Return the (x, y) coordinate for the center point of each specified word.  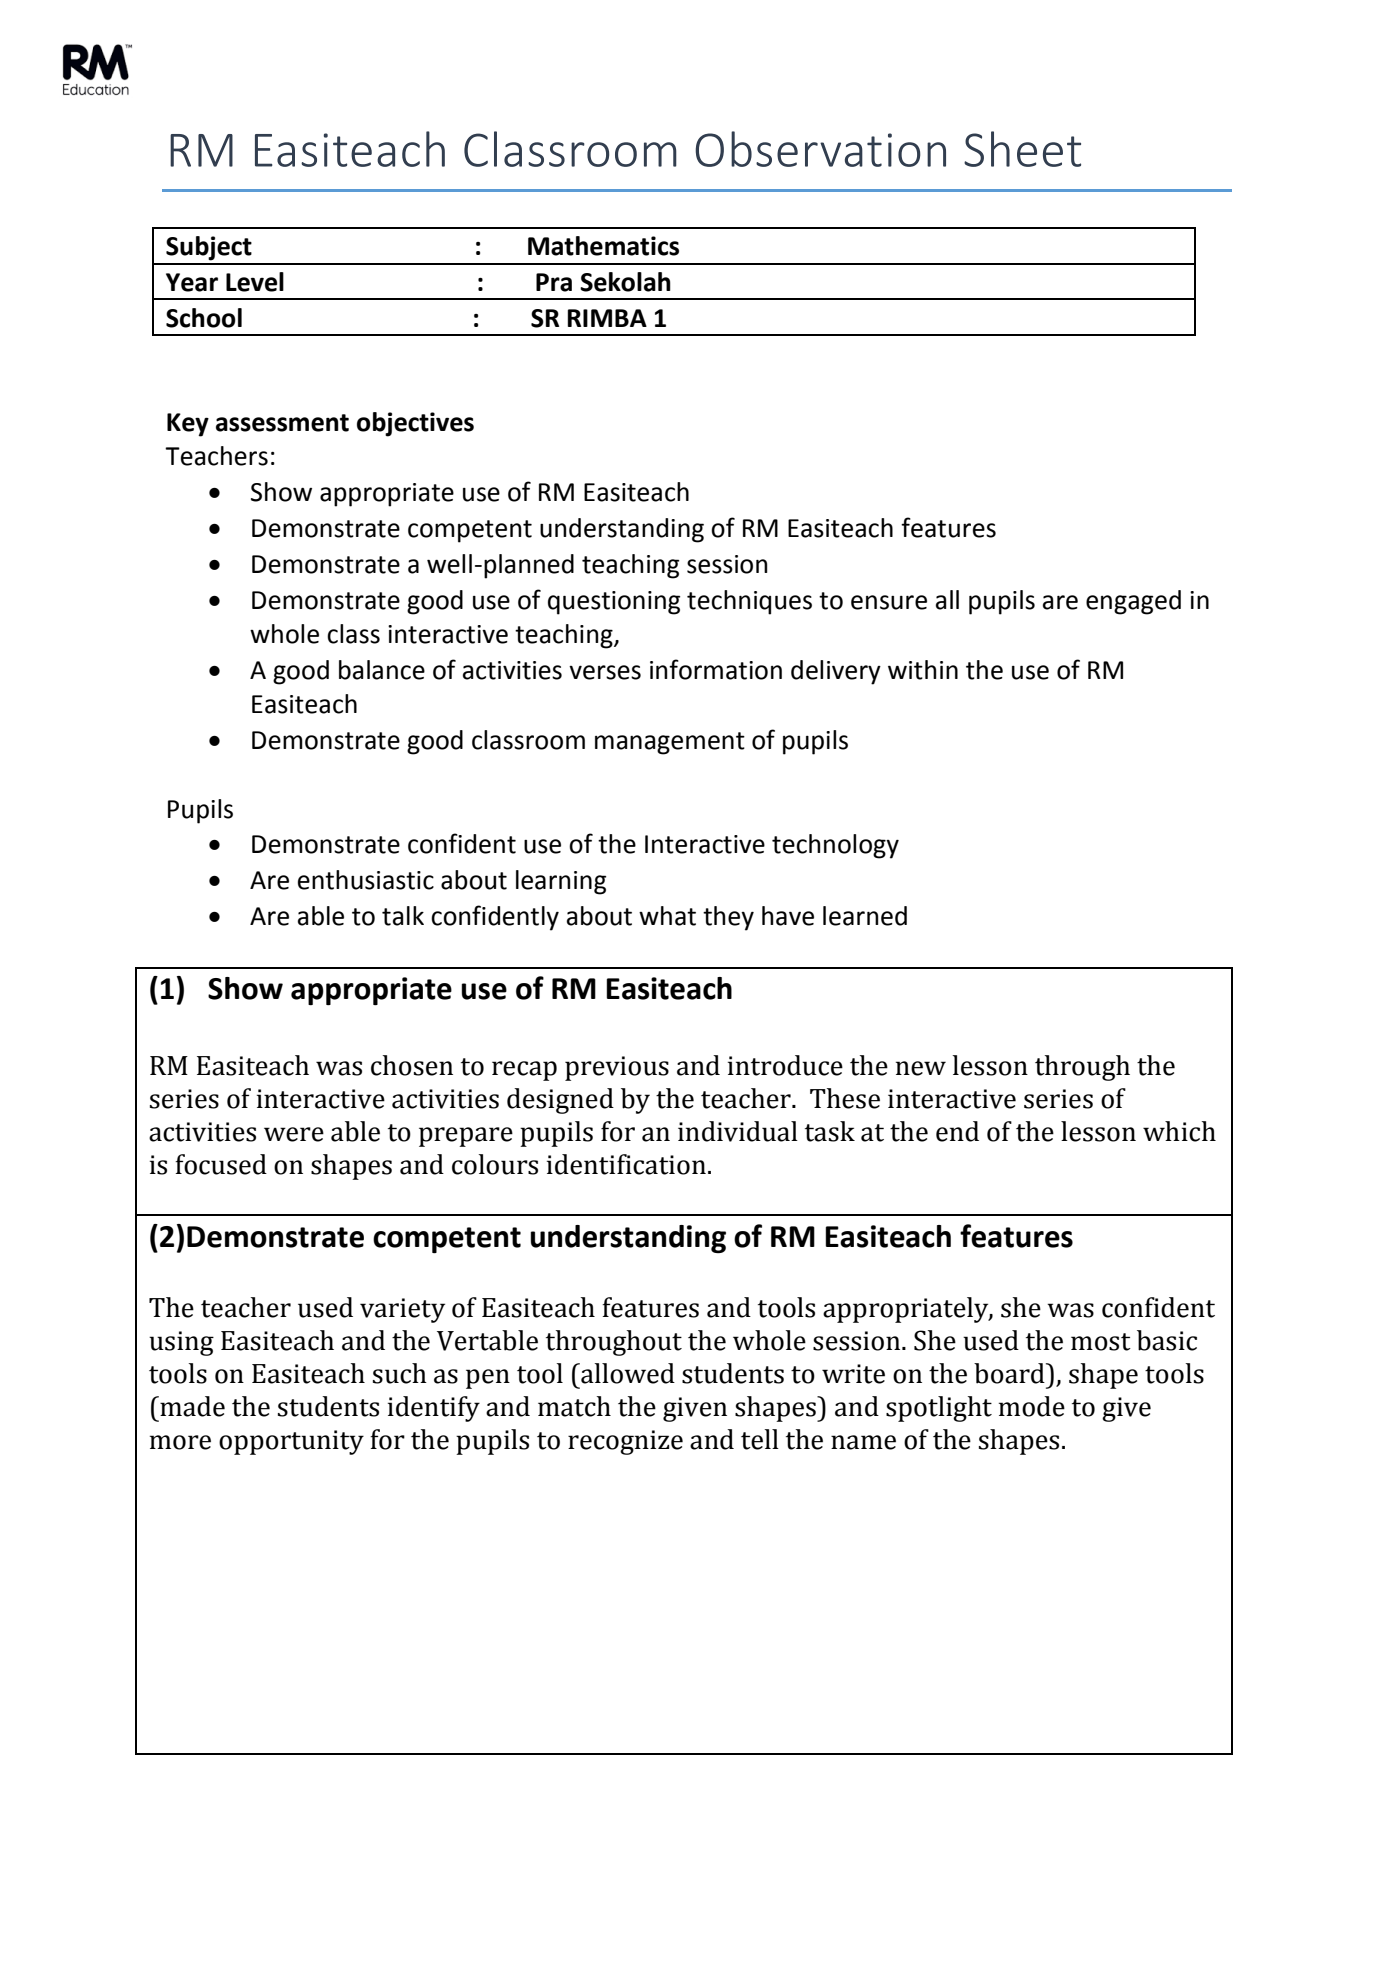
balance (382, 670)
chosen (412, 1065)
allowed (627, 1373)
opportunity (291, 1442)
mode (1032, 1406)
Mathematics (603, 246)
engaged (1133, 602)
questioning (614, 603)
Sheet (1022, 149)
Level (255, 282)
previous (617, 1068)
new (921, 1068)
